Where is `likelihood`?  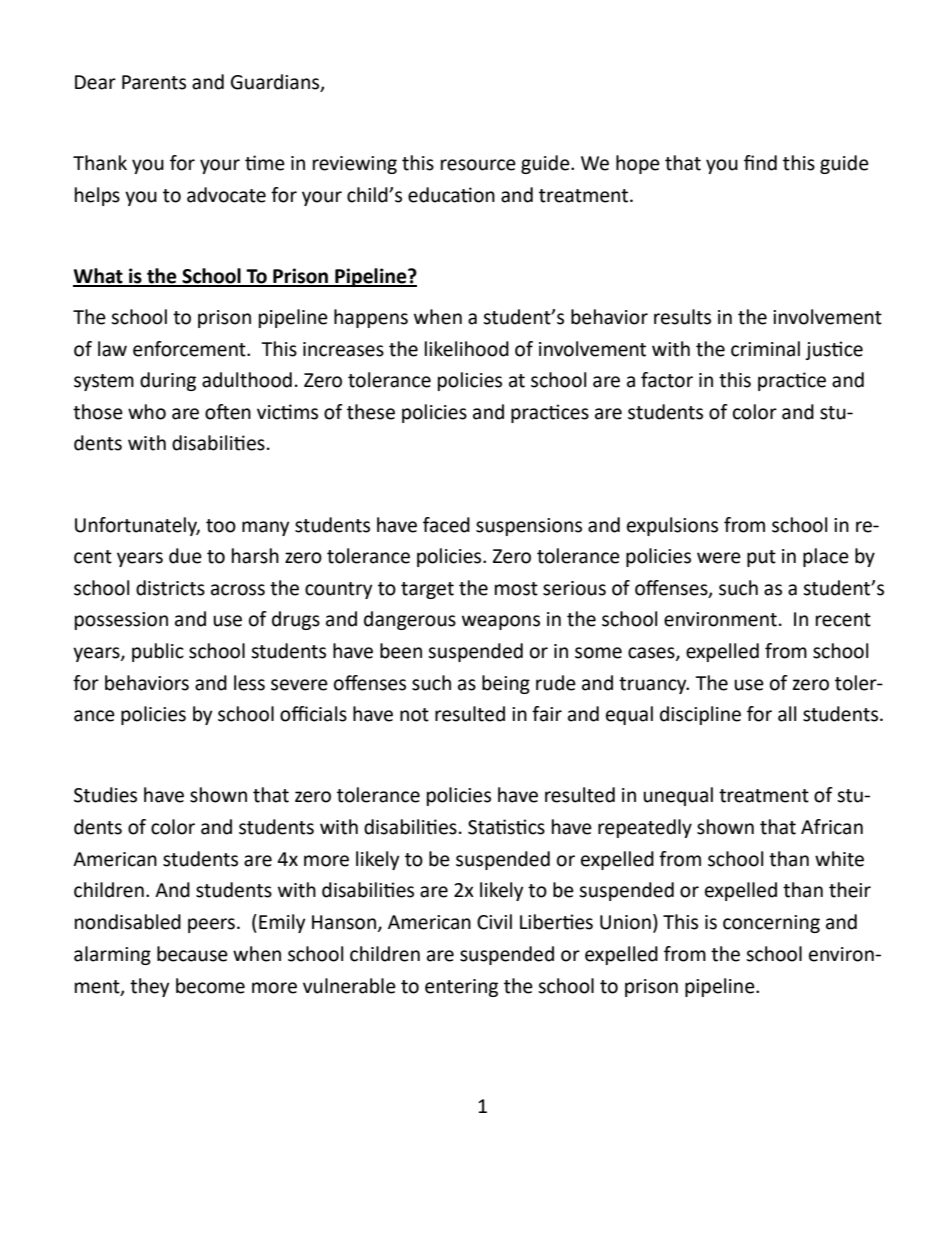 likelihood is located at coordinates (467, 349).
